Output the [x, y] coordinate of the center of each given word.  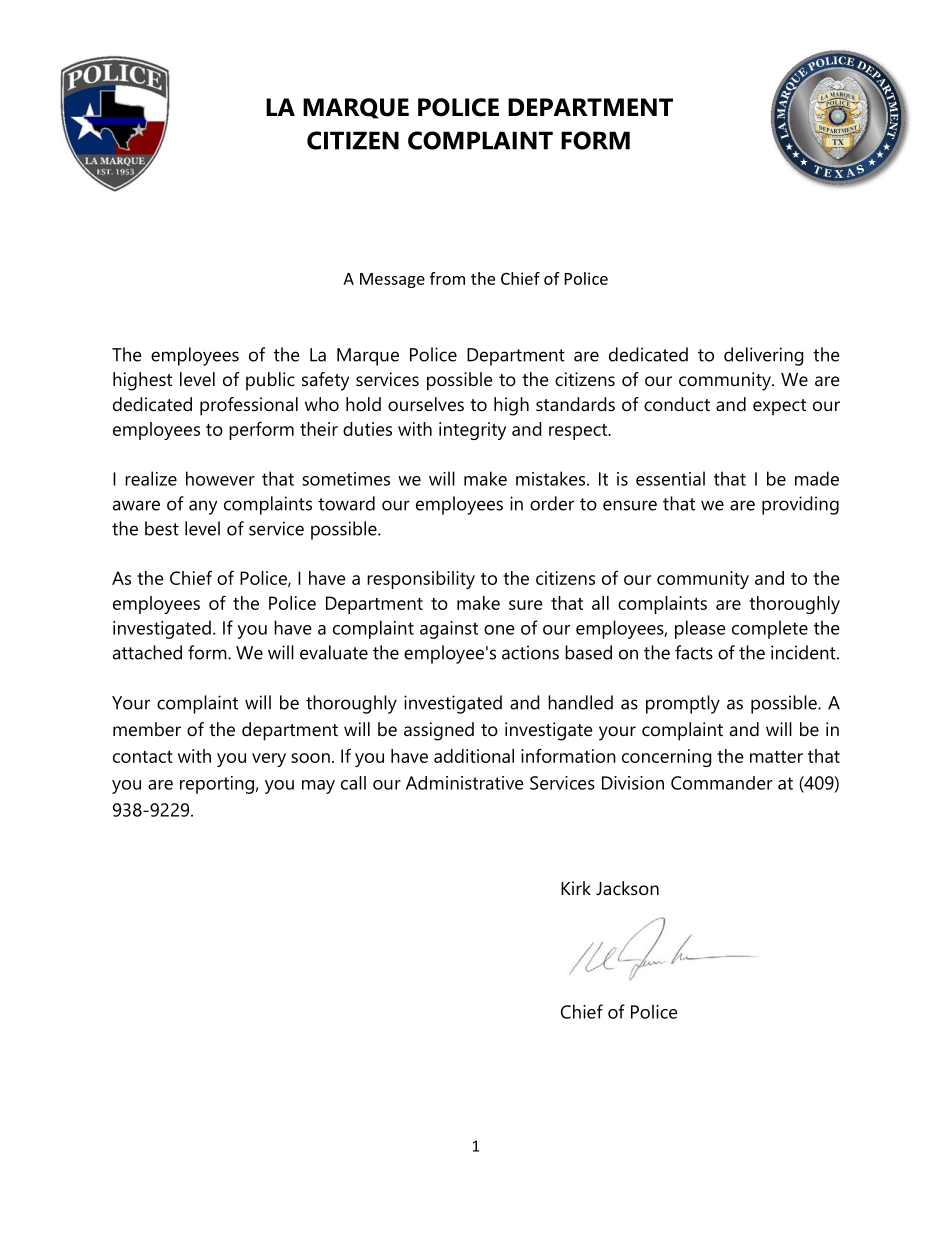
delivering [764, 356]
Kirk [576, 888]
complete [770, 629]
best [162, 528]
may [318, 787]
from [447, 278]
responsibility [421, 580]
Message [392, 280]
